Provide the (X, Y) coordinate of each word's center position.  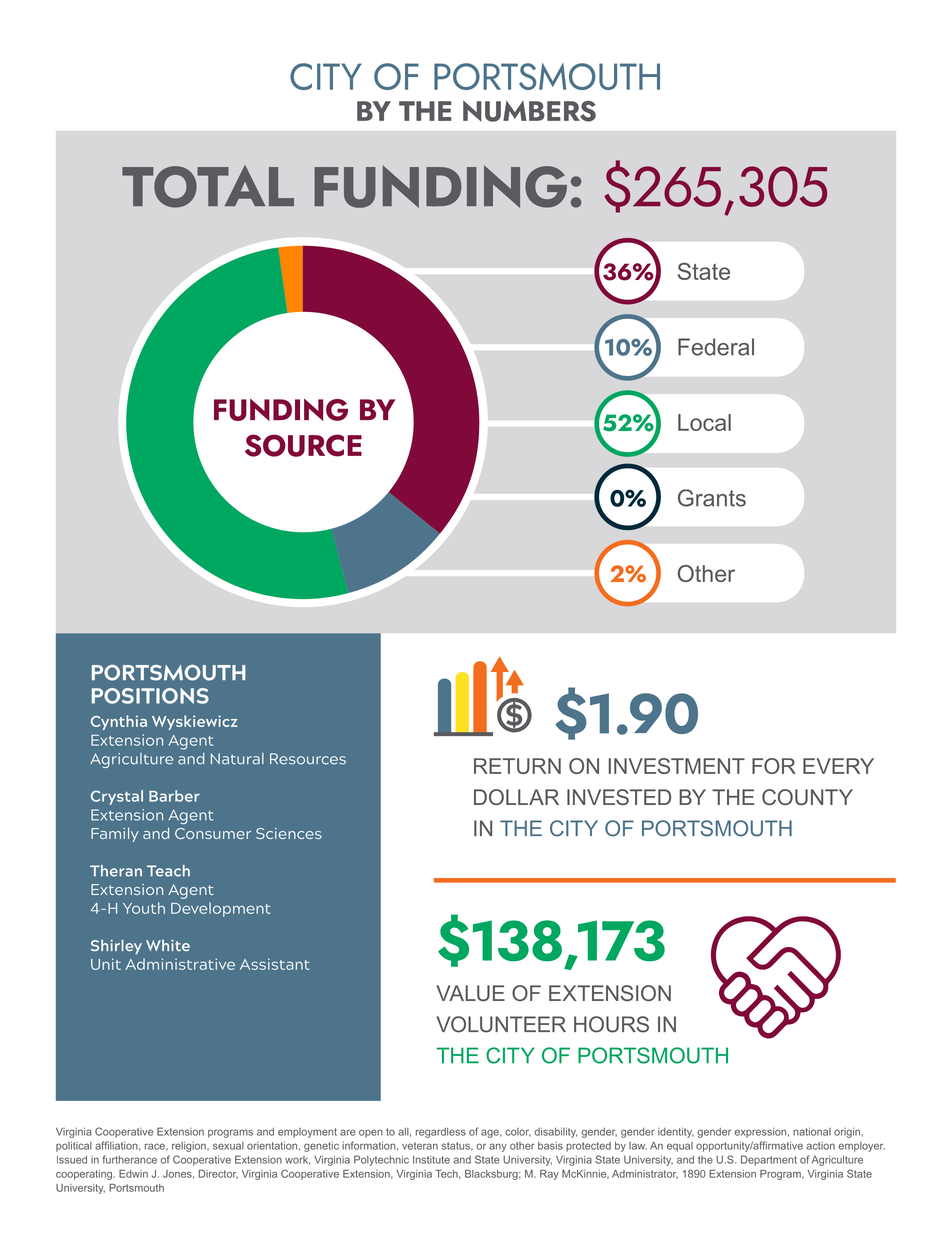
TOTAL (208, 186)
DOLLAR (516, 797)
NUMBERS (529, 111)
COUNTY (807, 797)
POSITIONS (150, 696)
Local (704, 422)
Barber (174, 796)
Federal (716, 347)
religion (190, 1147)
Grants (712, 498)
